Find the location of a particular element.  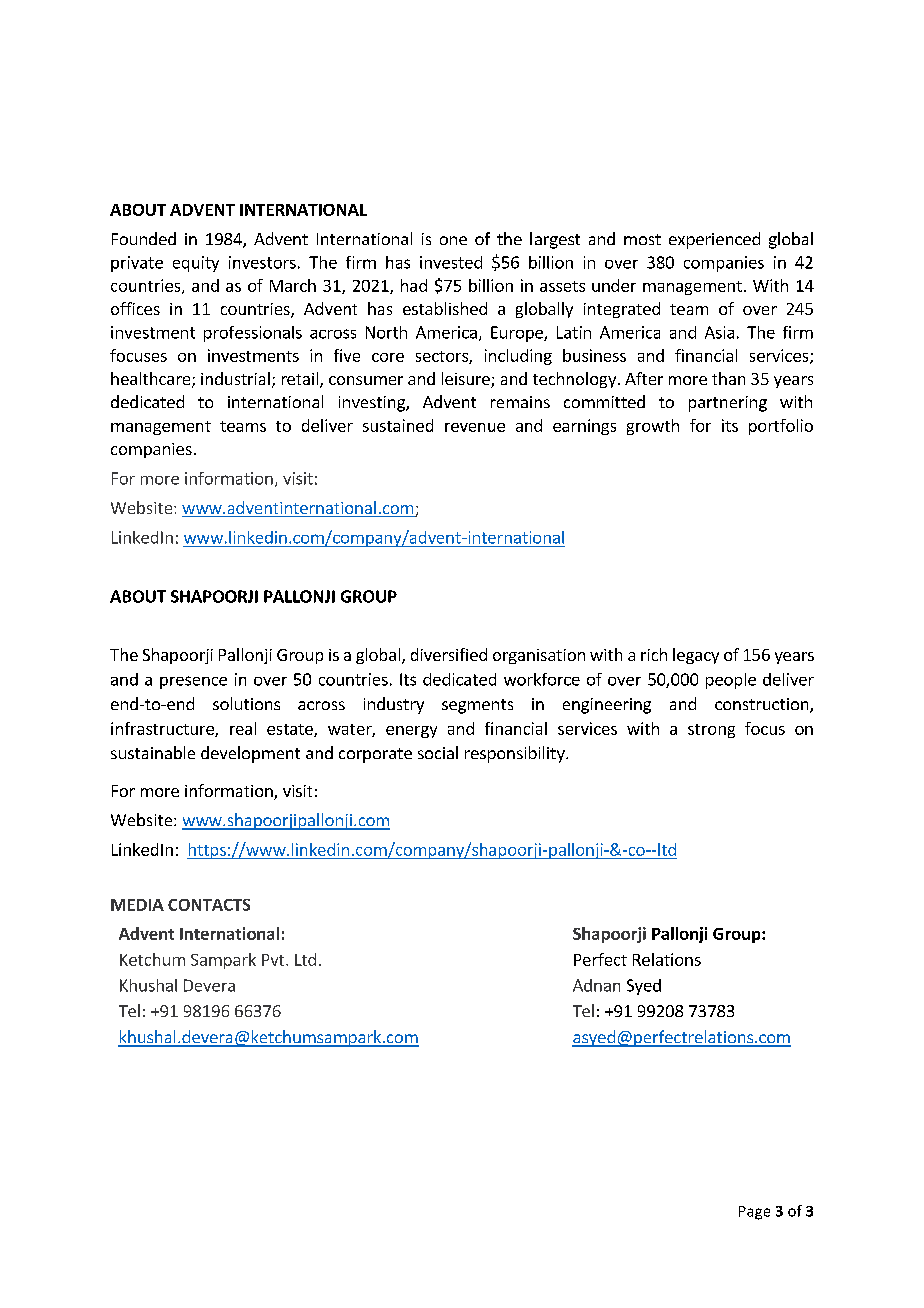

equity is located at coordinates (196, 264).
